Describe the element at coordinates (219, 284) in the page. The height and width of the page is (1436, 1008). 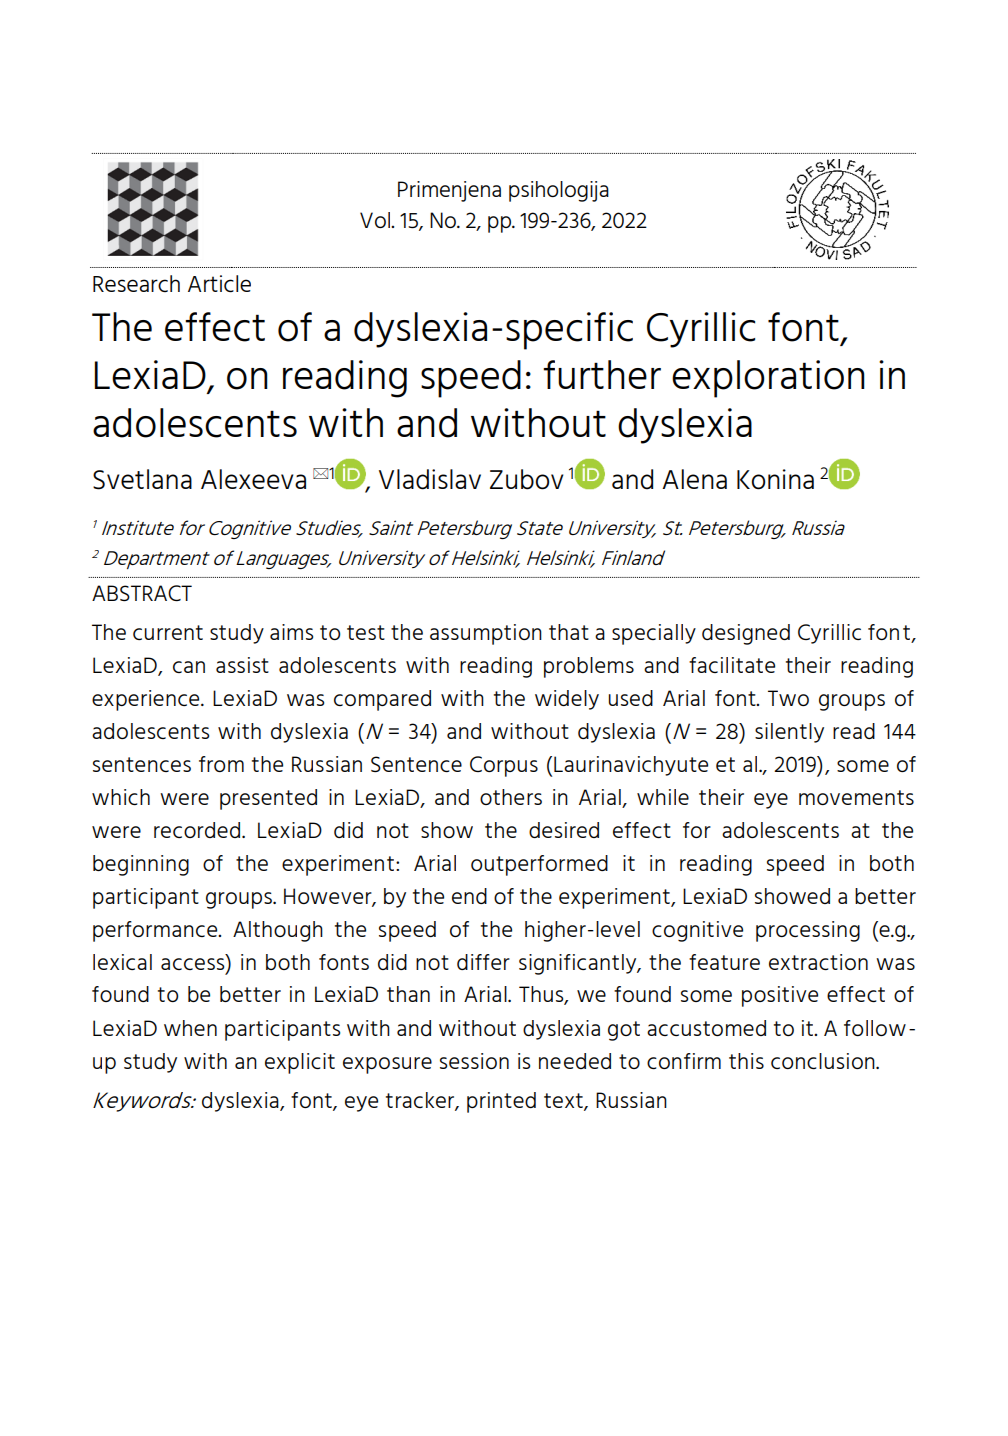
I see `Article` at that location.
